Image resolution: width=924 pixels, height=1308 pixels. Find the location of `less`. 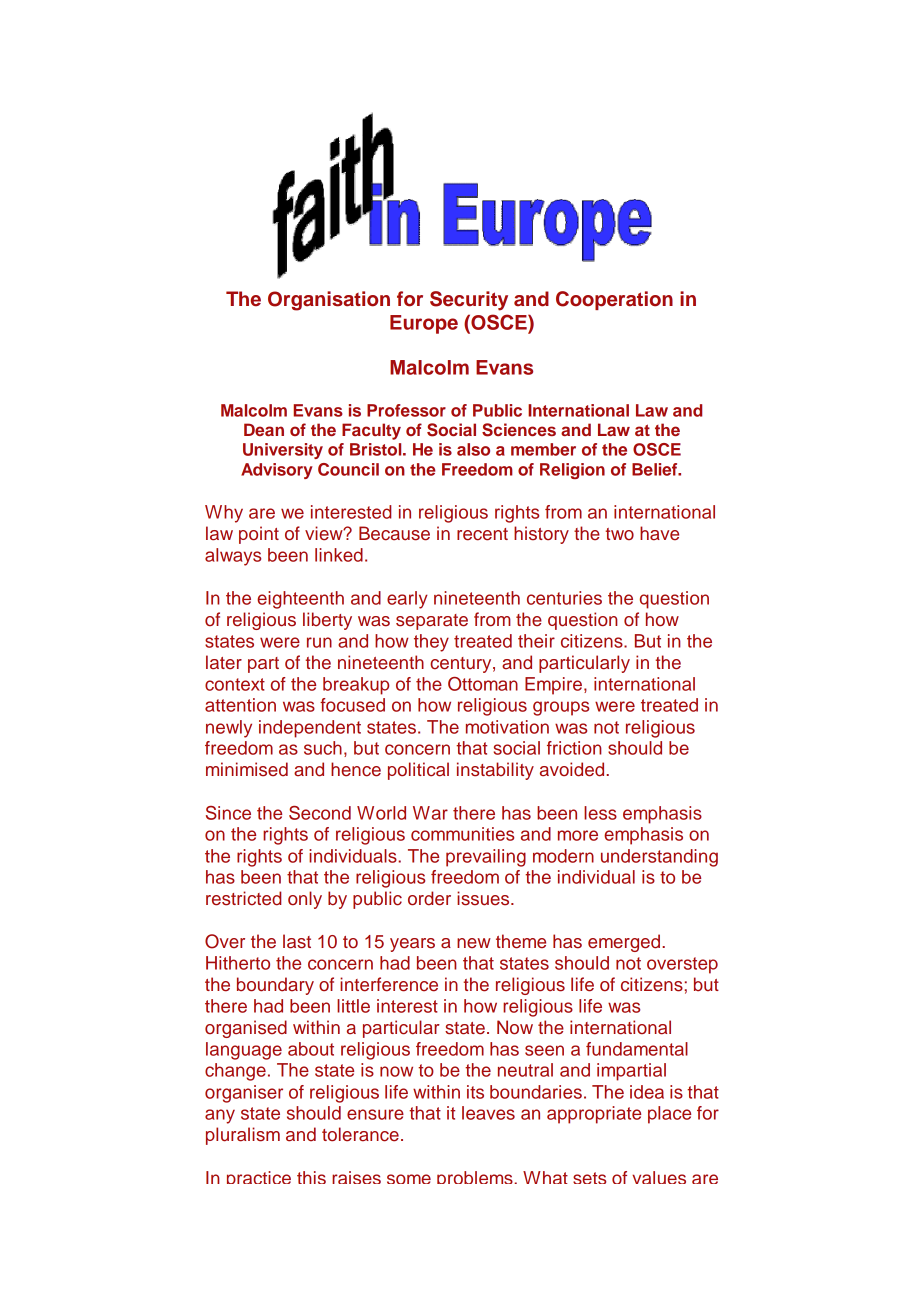

less is located at coordinates (600, 813).
